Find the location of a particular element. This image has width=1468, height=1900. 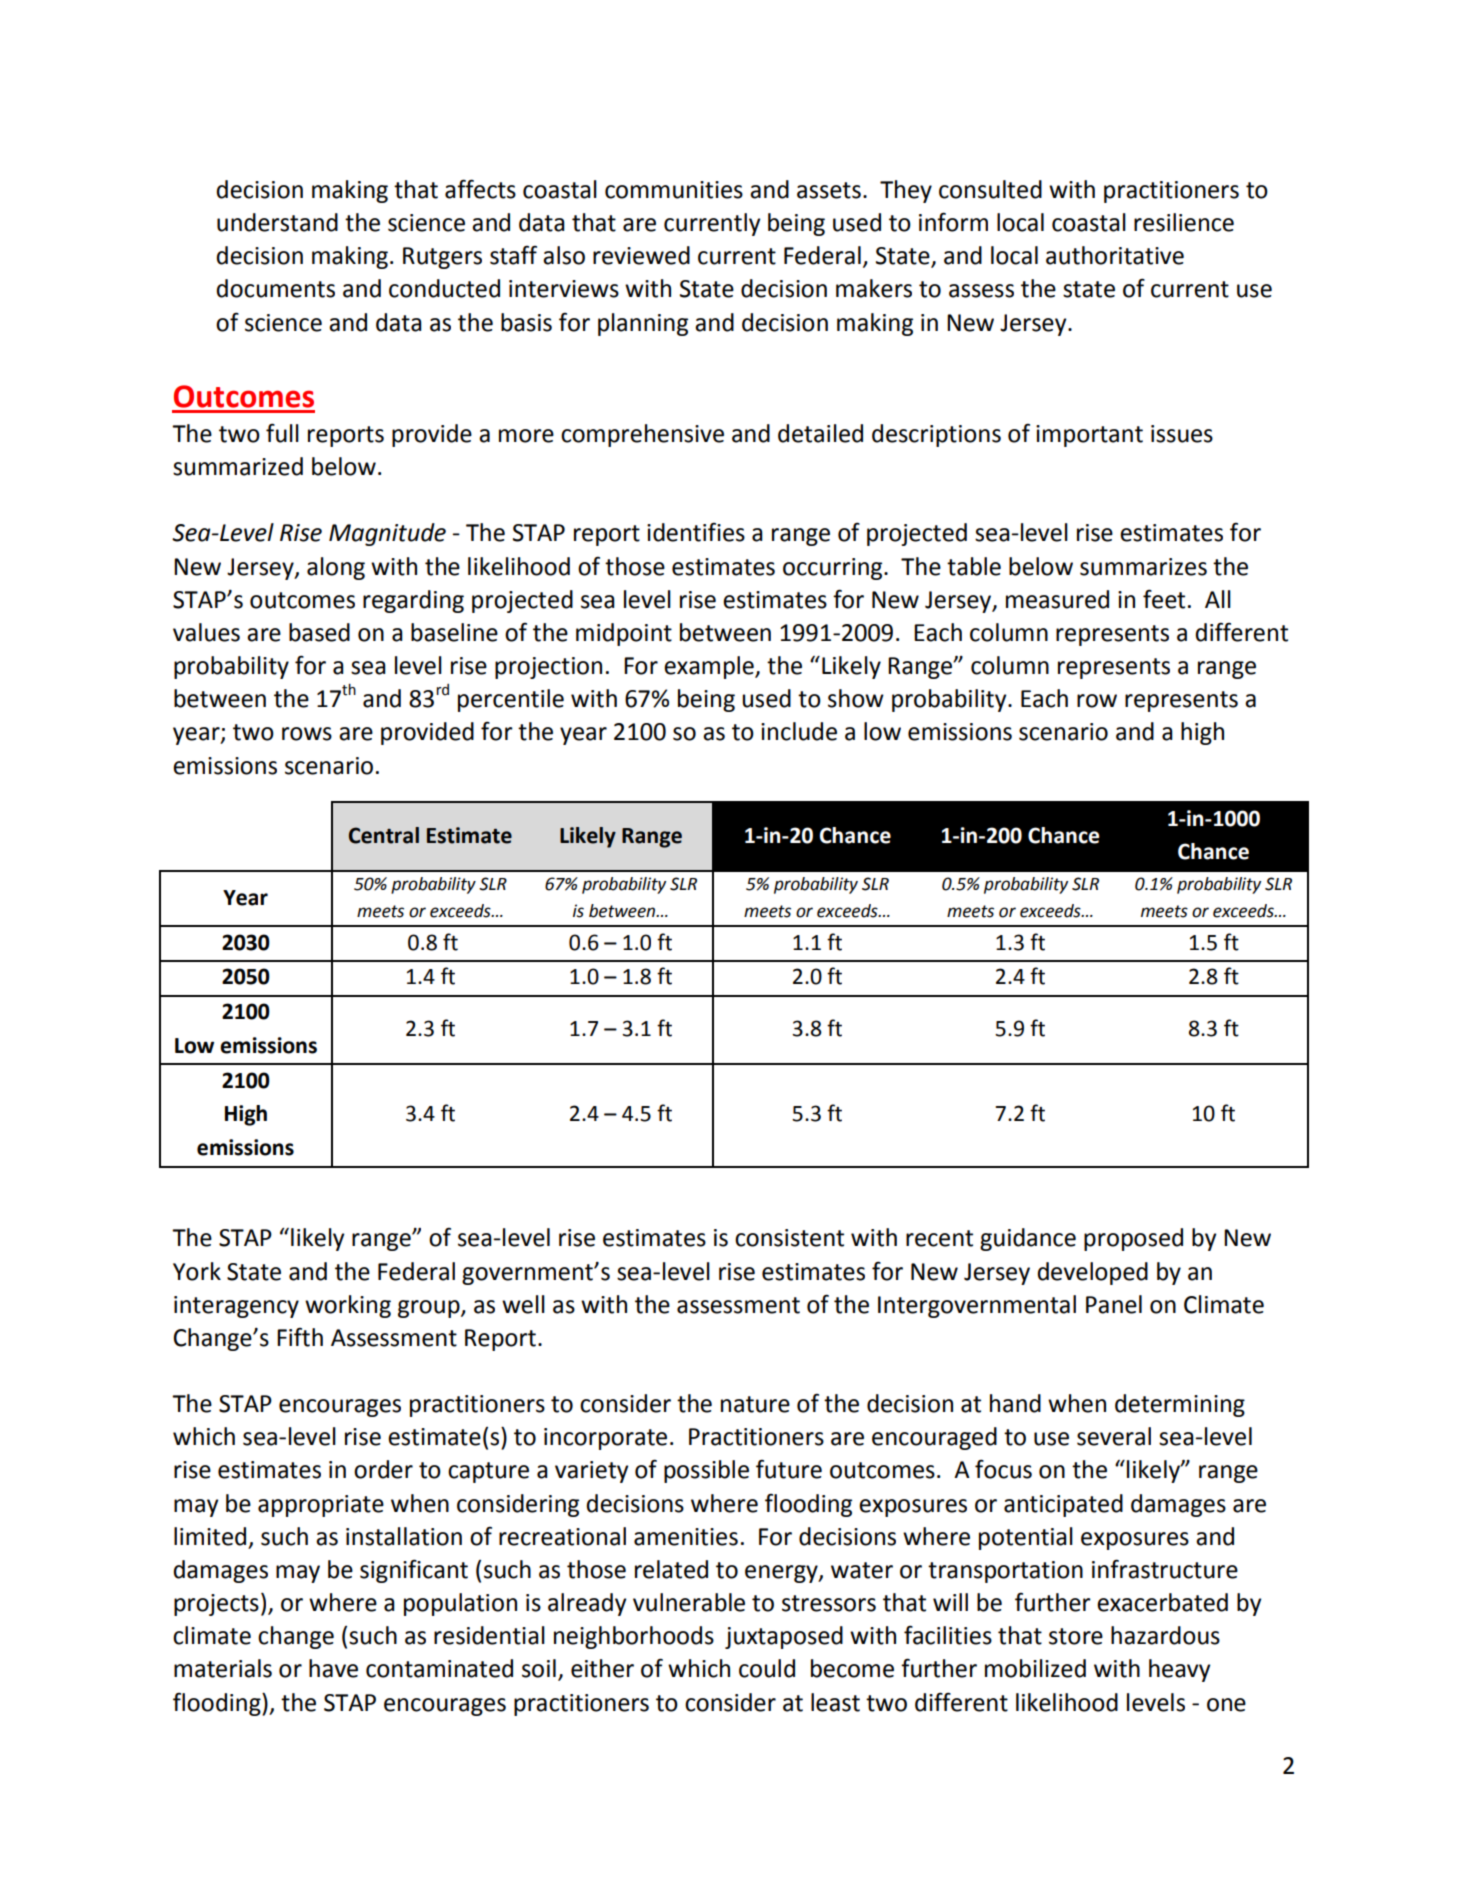

have is located at coordinates (333, 1668).
